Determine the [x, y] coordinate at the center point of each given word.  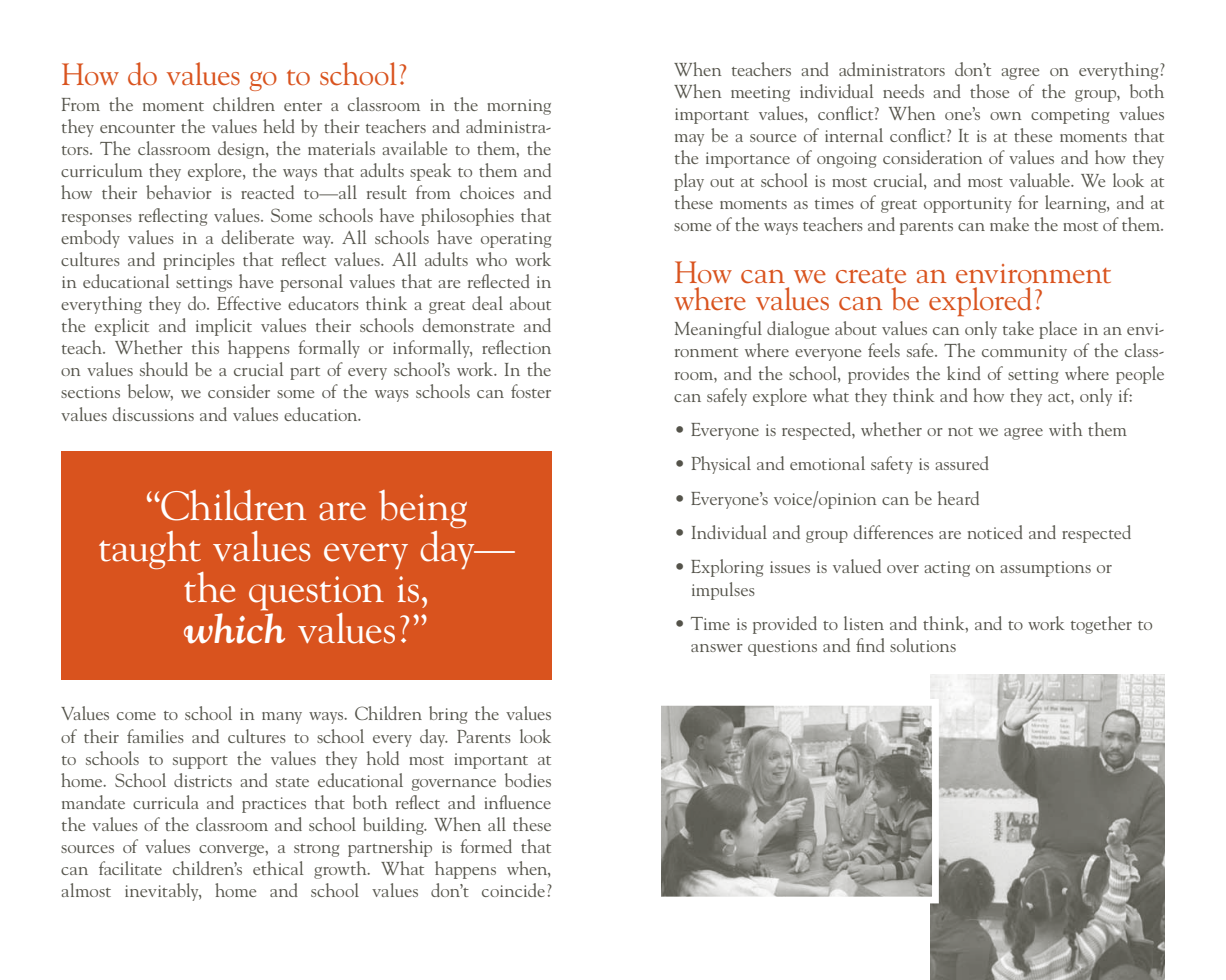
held [279, 126]
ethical [278, 868]
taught [150, 550]
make [1009, 224]
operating [516, 240]
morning [519, 107]
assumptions [1045, 569]
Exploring [727, 568]
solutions [923, 645]
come [136, 716]
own [1005, 116]
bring [448, 715]
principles [199, 261]
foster [531, 391]
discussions [153, 414]
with [1065, 429]
